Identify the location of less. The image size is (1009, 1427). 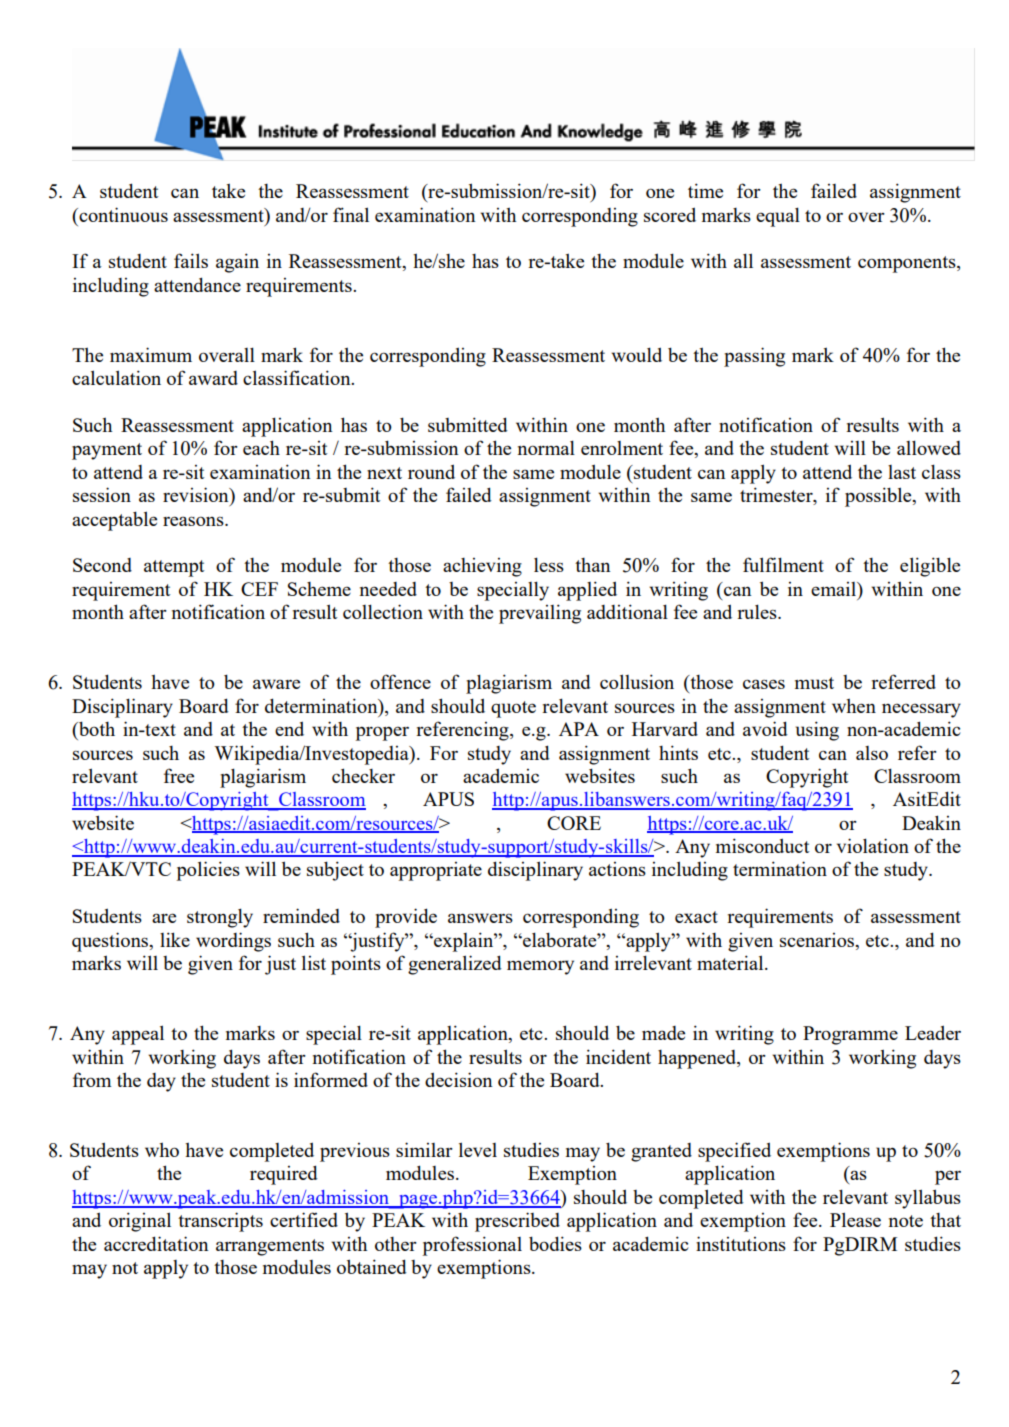
(549, 564).
